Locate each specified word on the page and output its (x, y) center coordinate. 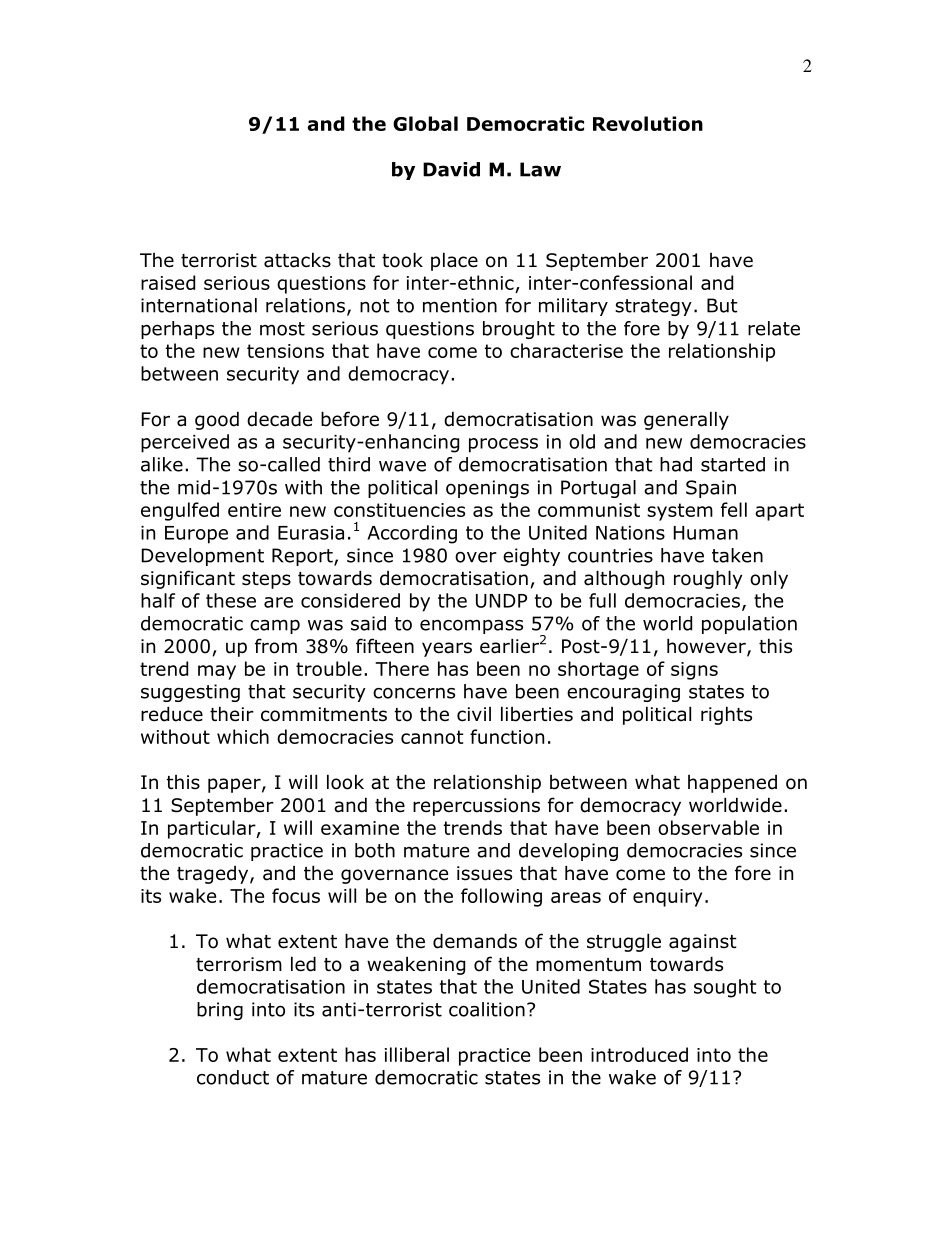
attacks (297, 260)
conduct (233, 1077)
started (733, 464)
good (217, 420)
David (451, 169)
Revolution (648, 123)
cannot (432, 737)
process (503, 445)
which (243, 736)
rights (726, 715)
